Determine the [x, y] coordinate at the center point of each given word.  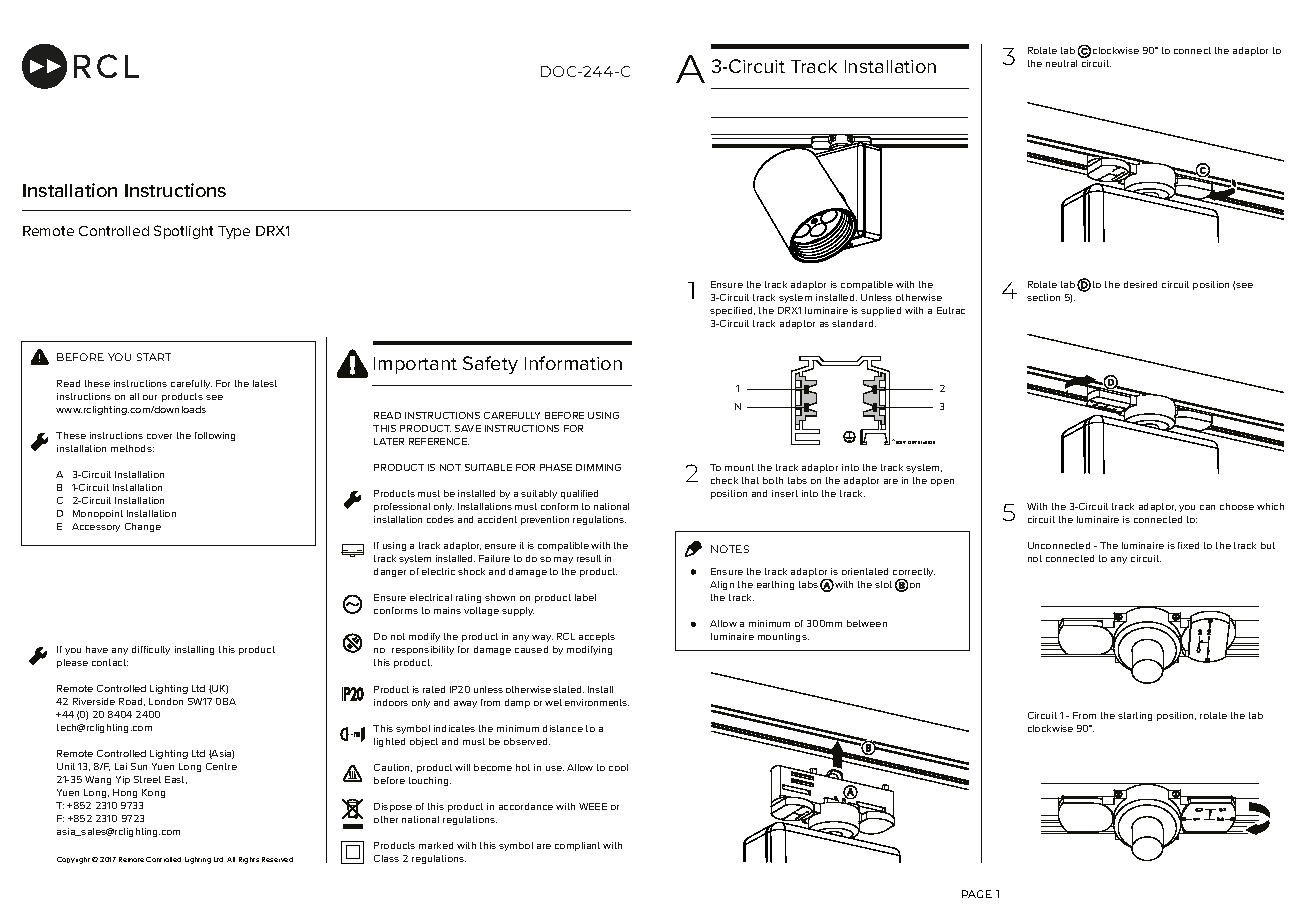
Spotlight [183, 232]
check [724, 480]
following [215, 436]
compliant [577, 846]
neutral [1061, 63]
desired [1140, 284]
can [1207, 507]
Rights [249, 860]
